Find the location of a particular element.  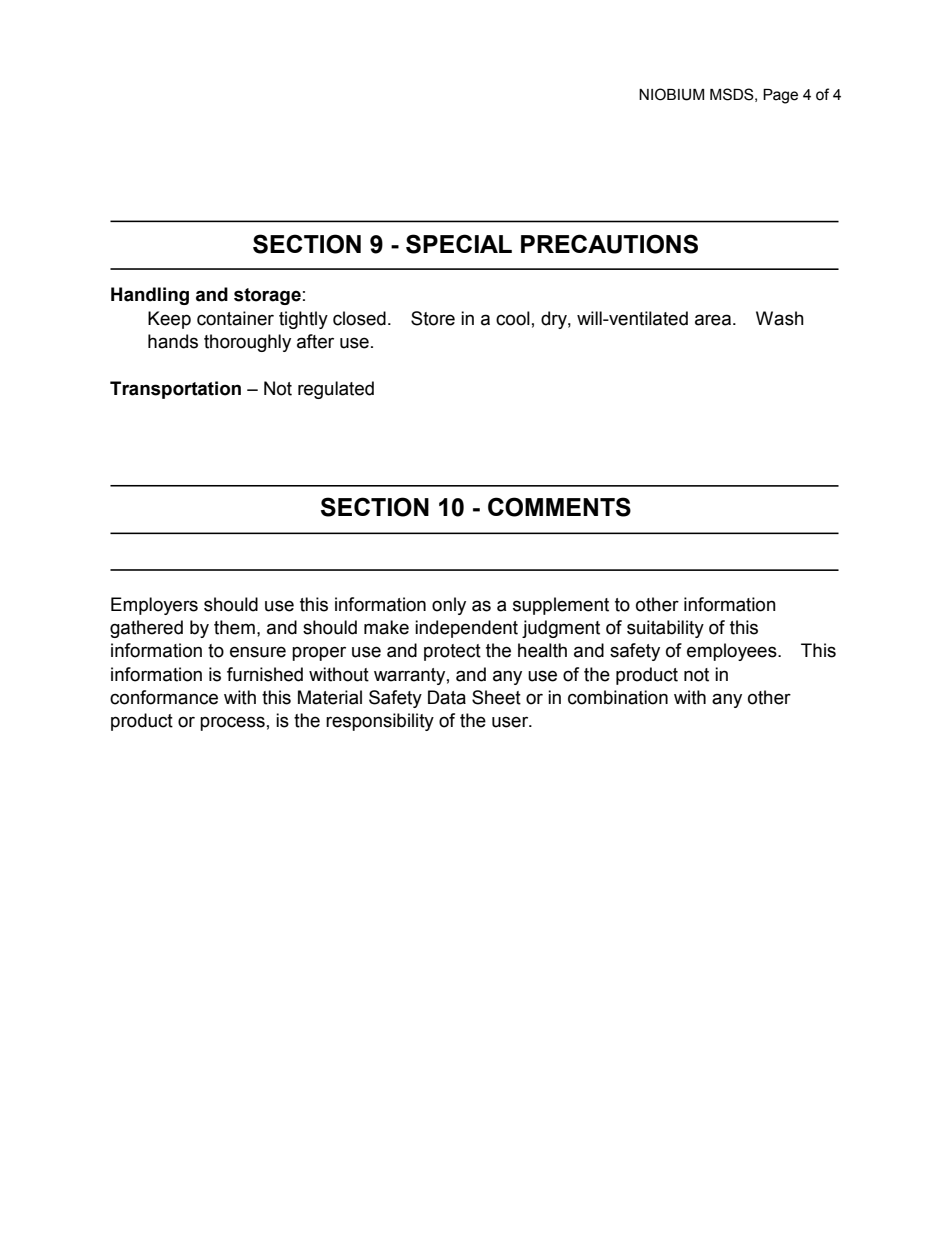

Transportation is located at coordinates (175, 390).
